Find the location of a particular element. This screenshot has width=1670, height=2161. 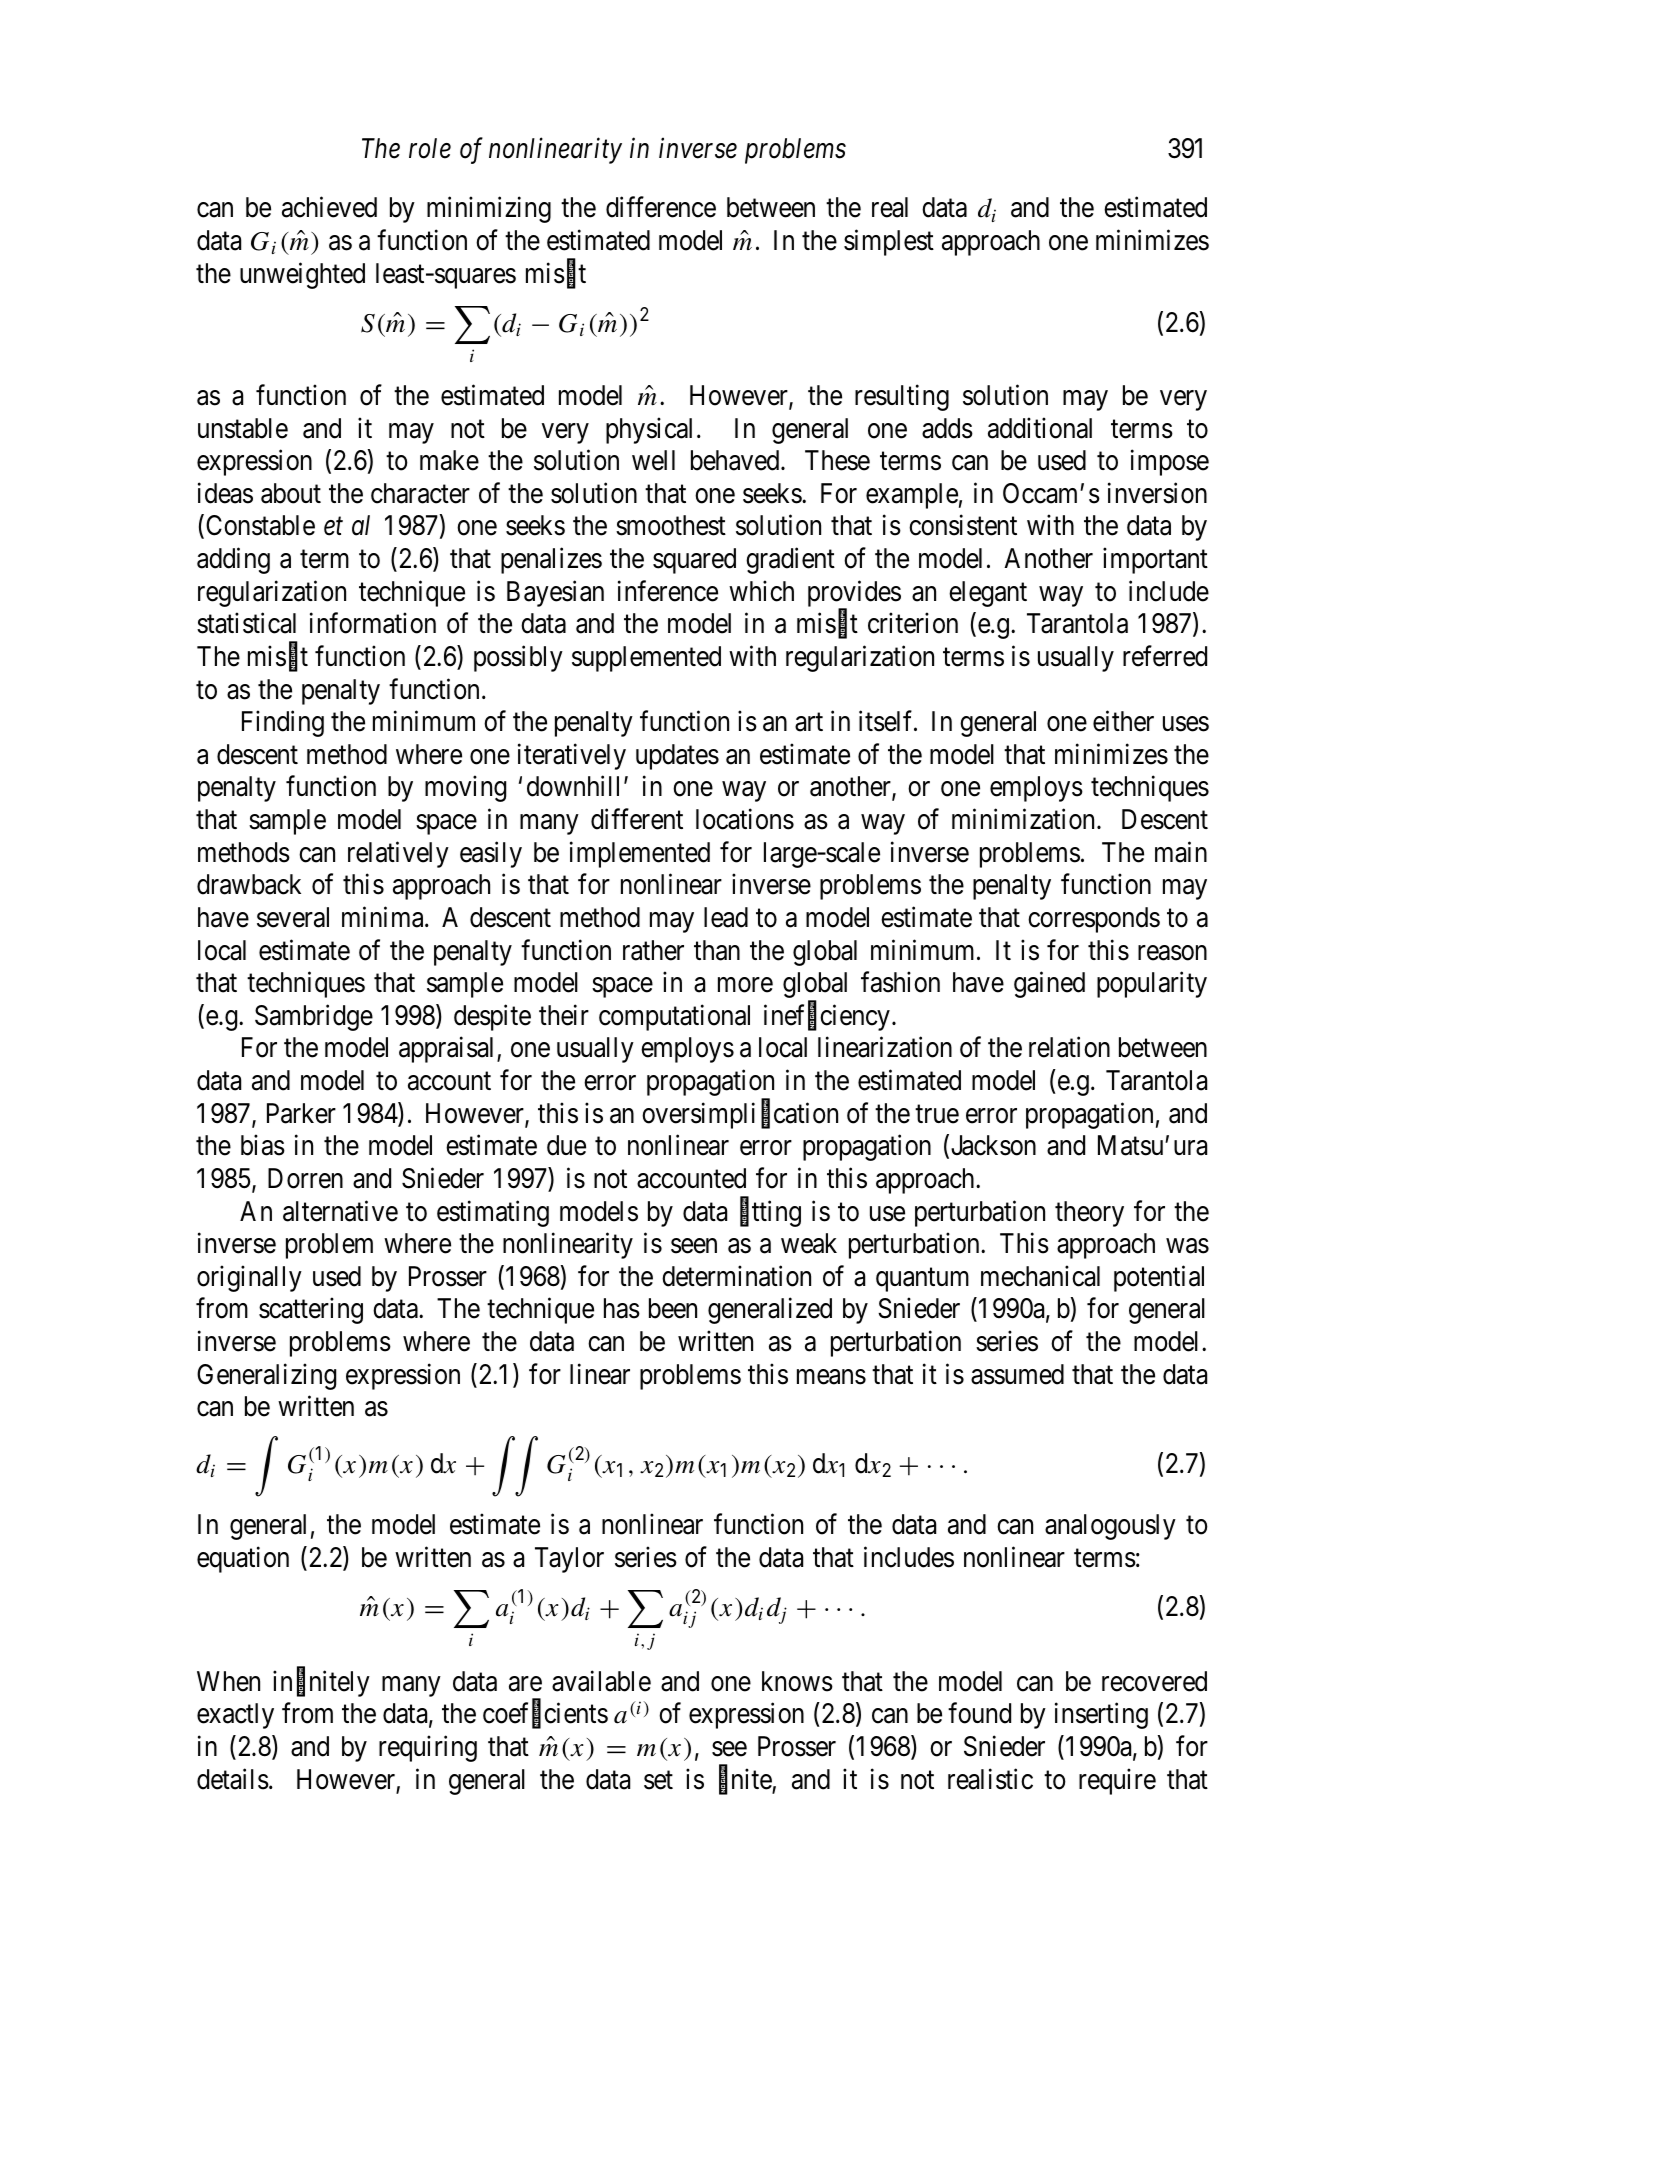

either is located at coordinates (1123, 721).
